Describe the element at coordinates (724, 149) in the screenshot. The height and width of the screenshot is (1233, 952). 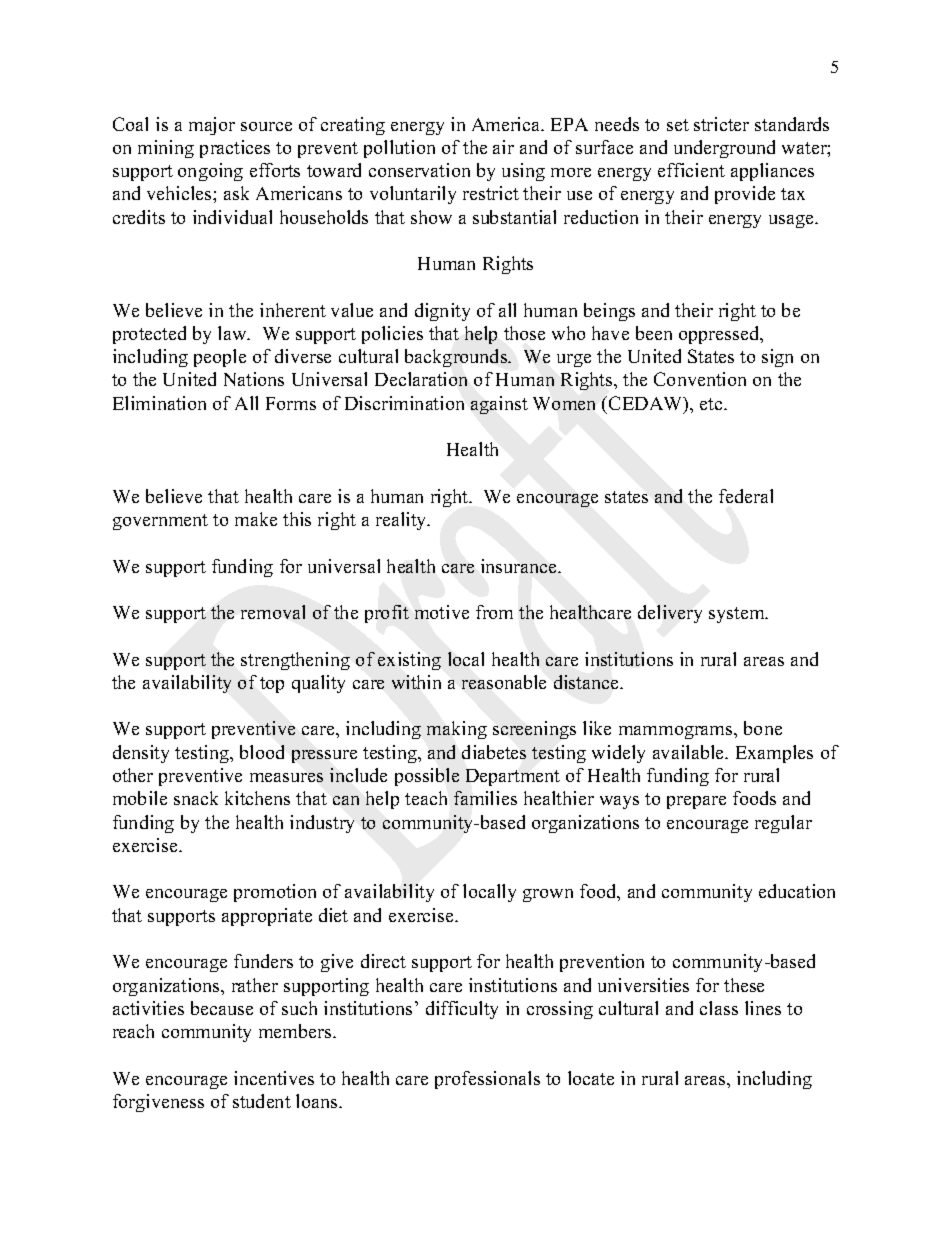
I see `underground` at that location.
